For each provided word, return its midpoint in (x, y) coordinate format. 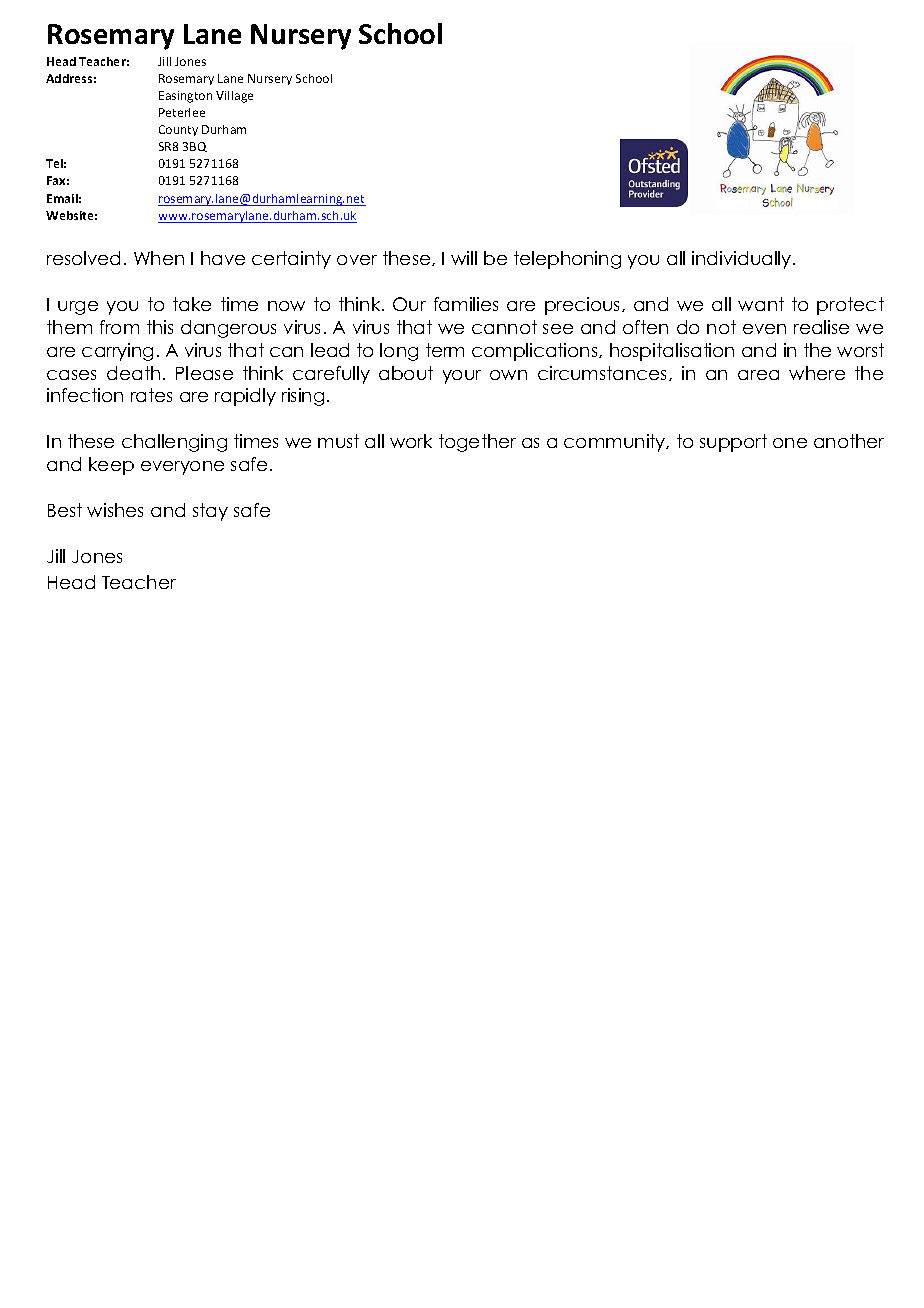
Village (234, 97)
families (466, 304)
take (192, 304)
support (733, 443)
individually (743, 260)
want (761, 304)
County (178, 130)
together (477, 443)
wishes (115, 510)
